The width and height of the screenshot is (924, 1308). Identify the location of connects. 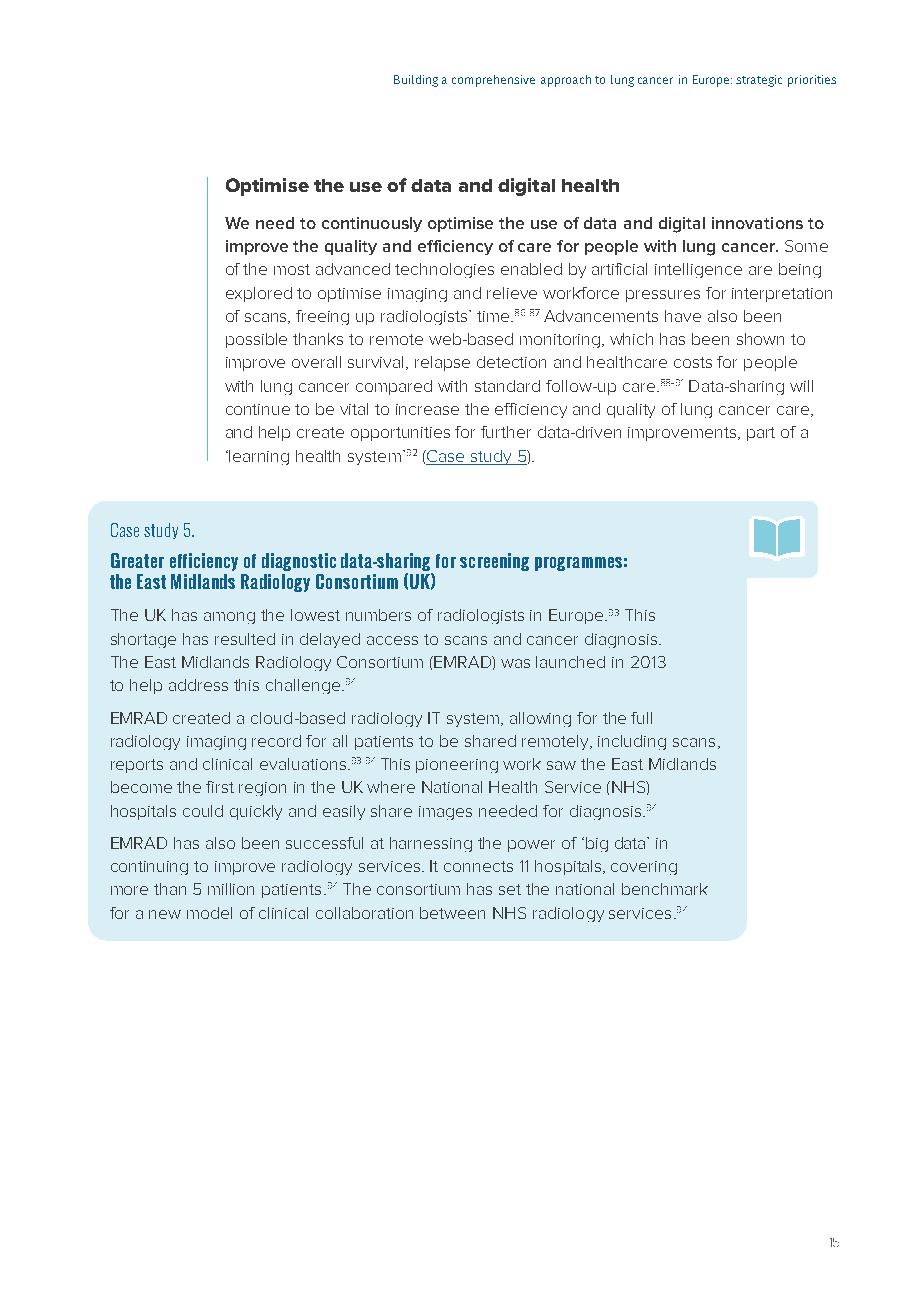
(478, 866).
